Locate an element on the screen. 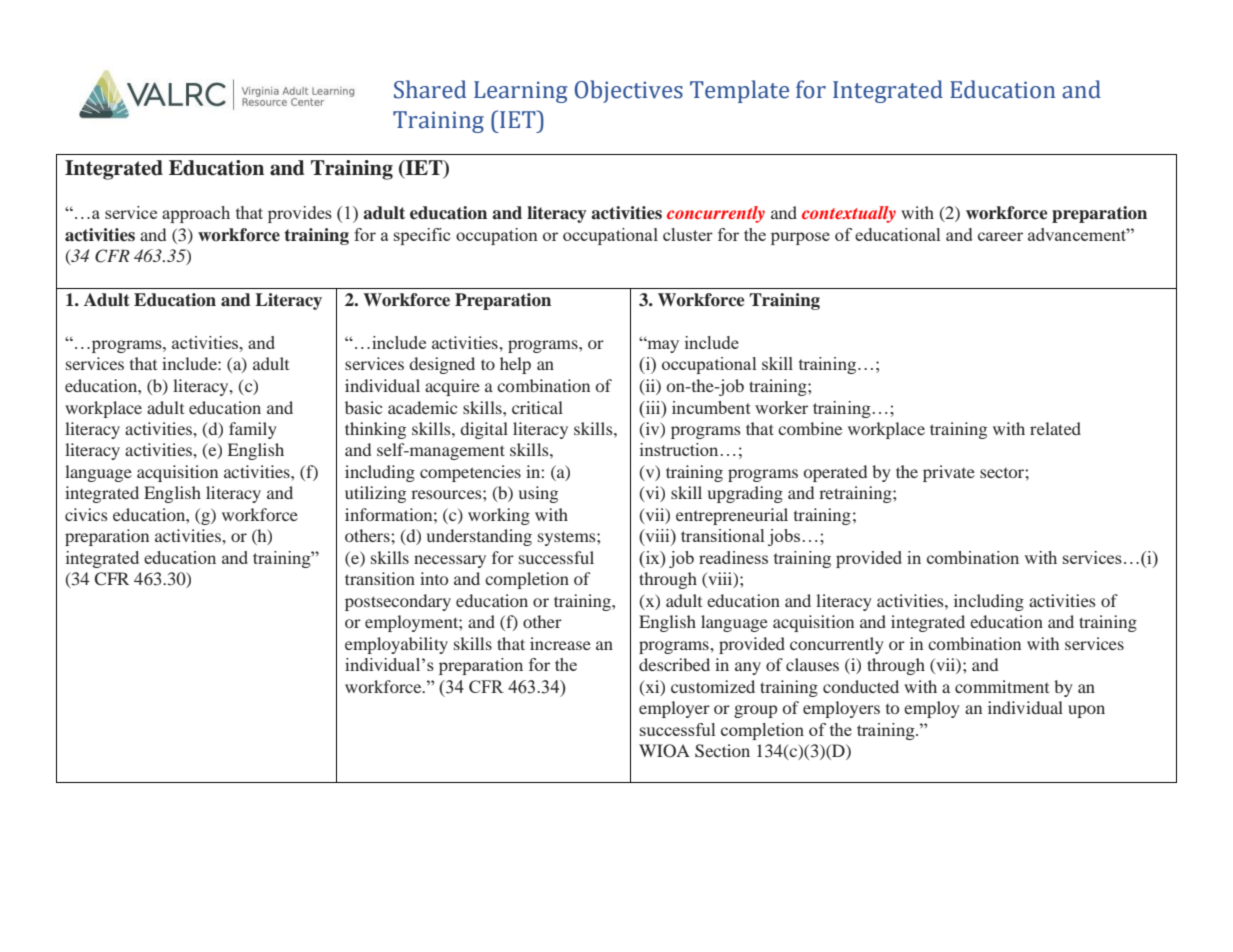 The height and width of the screenshot is (952, 1233). Template is located at coordinates (739, 91).
